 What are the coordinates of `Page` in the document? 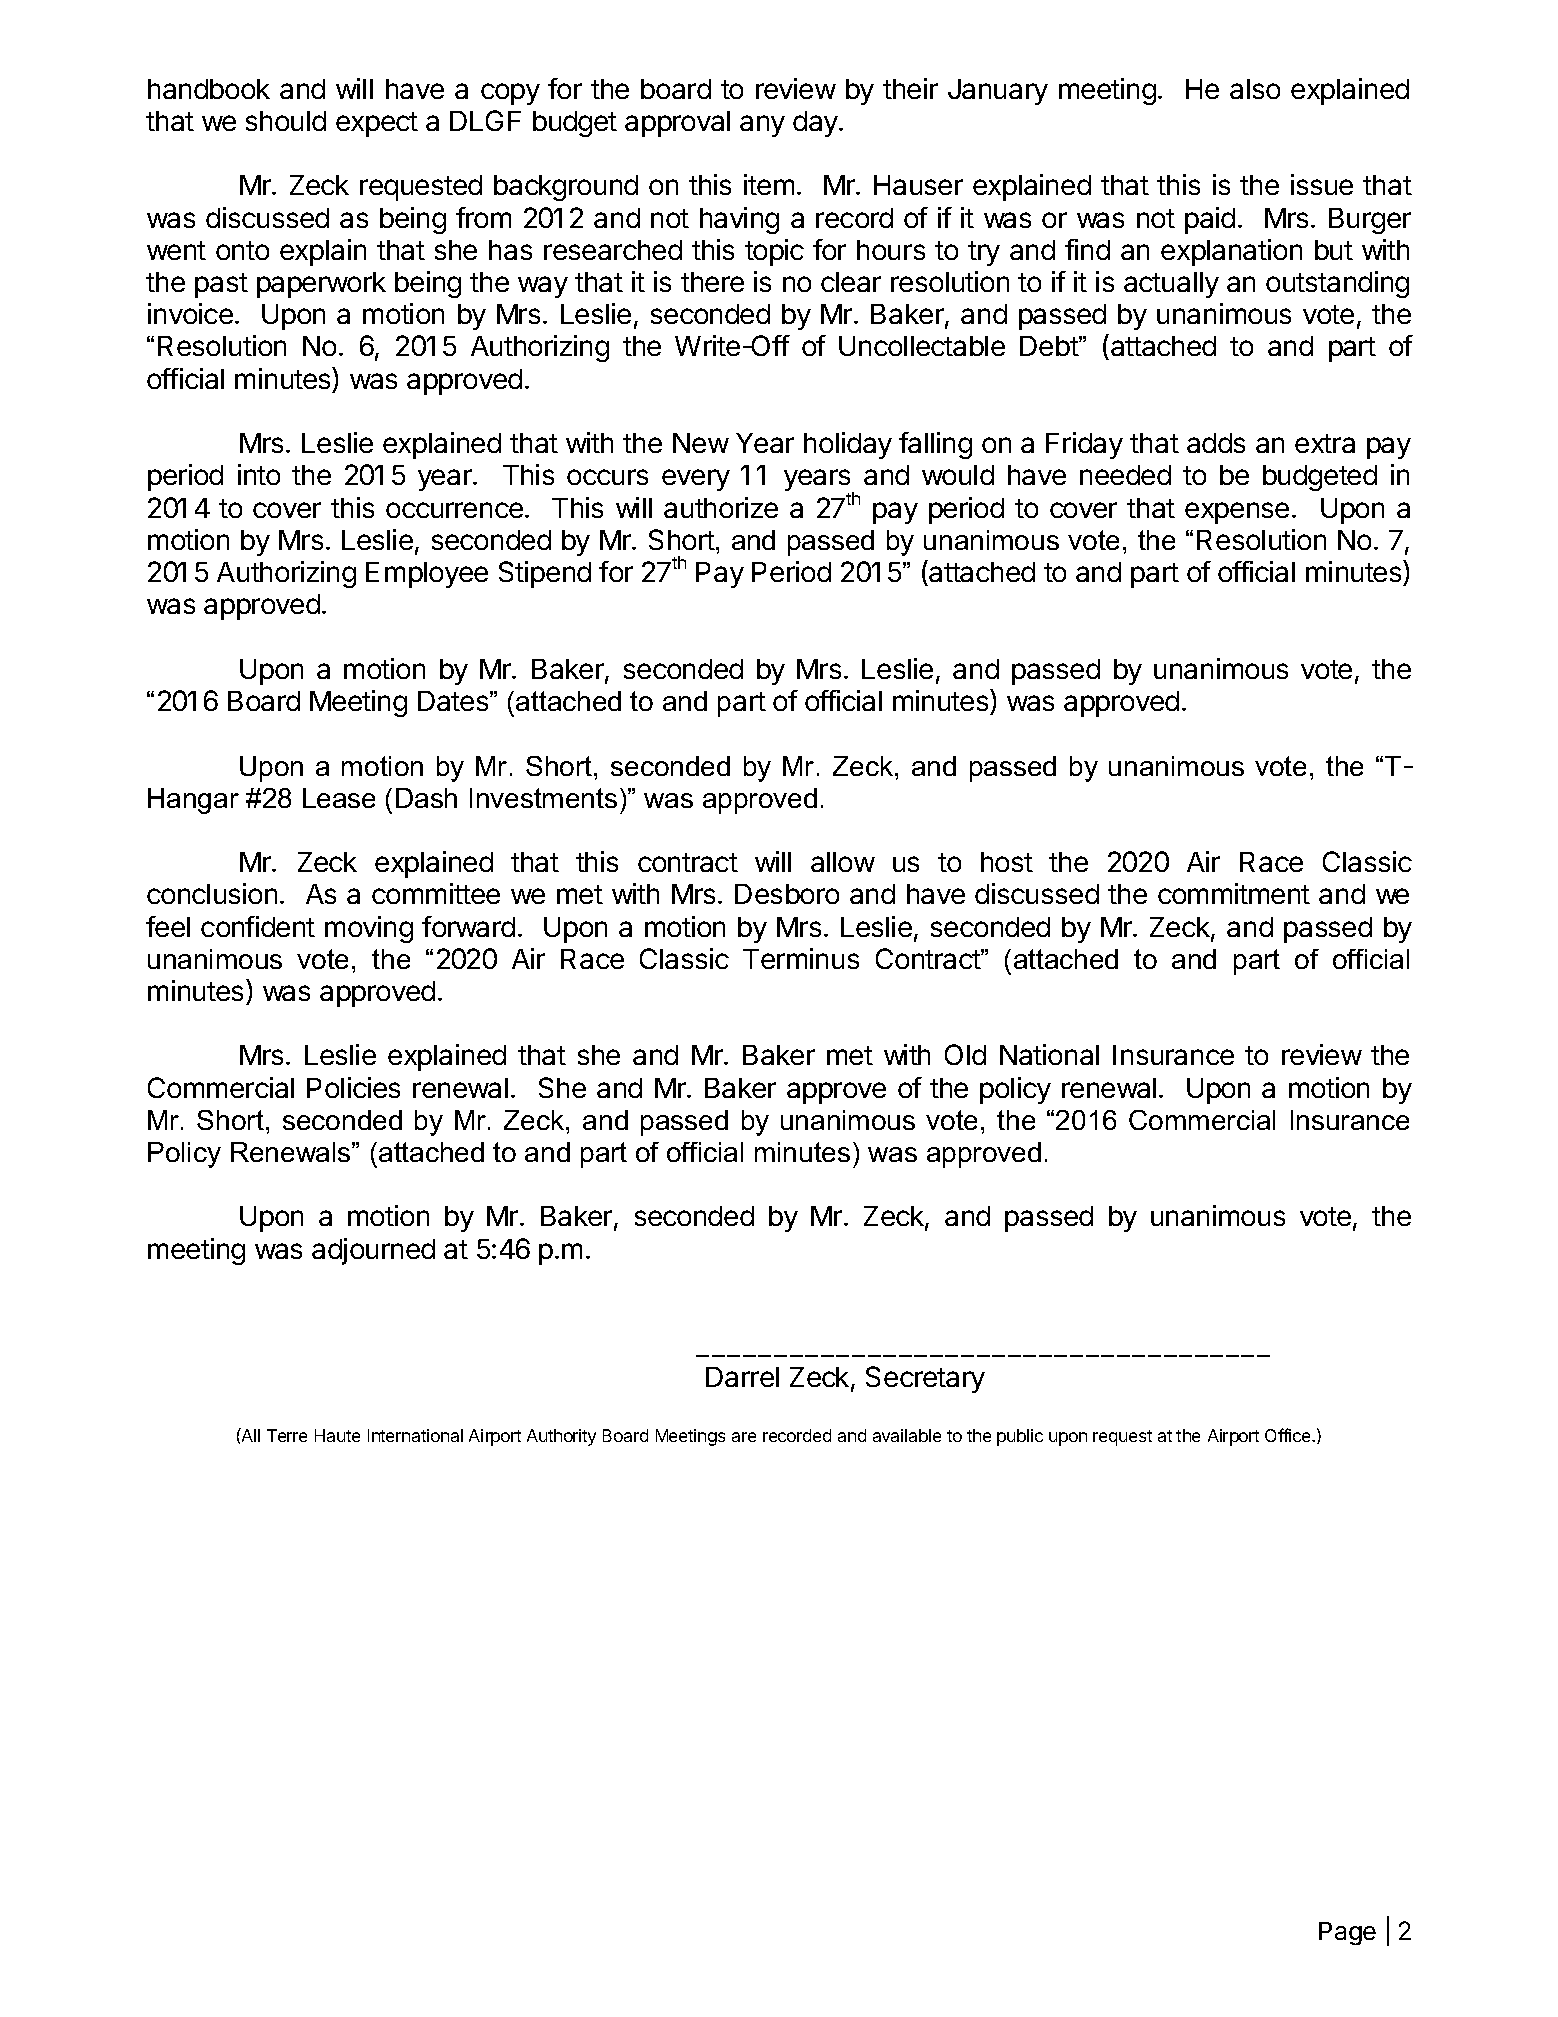 It's located at (1347, 1933).
